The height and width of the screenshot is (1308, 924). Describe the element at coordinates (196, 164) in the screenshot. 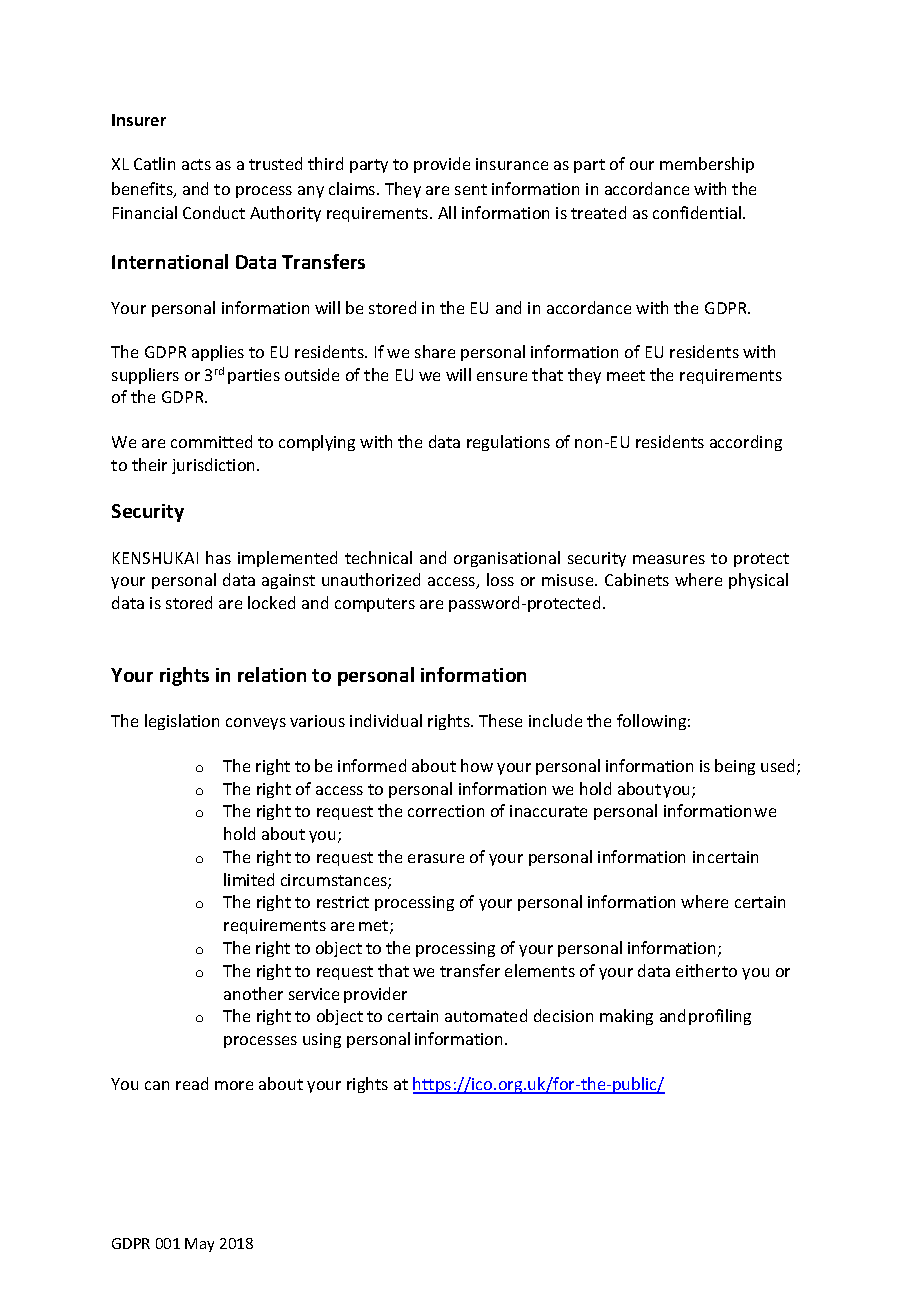

I see `acts` at that location.
